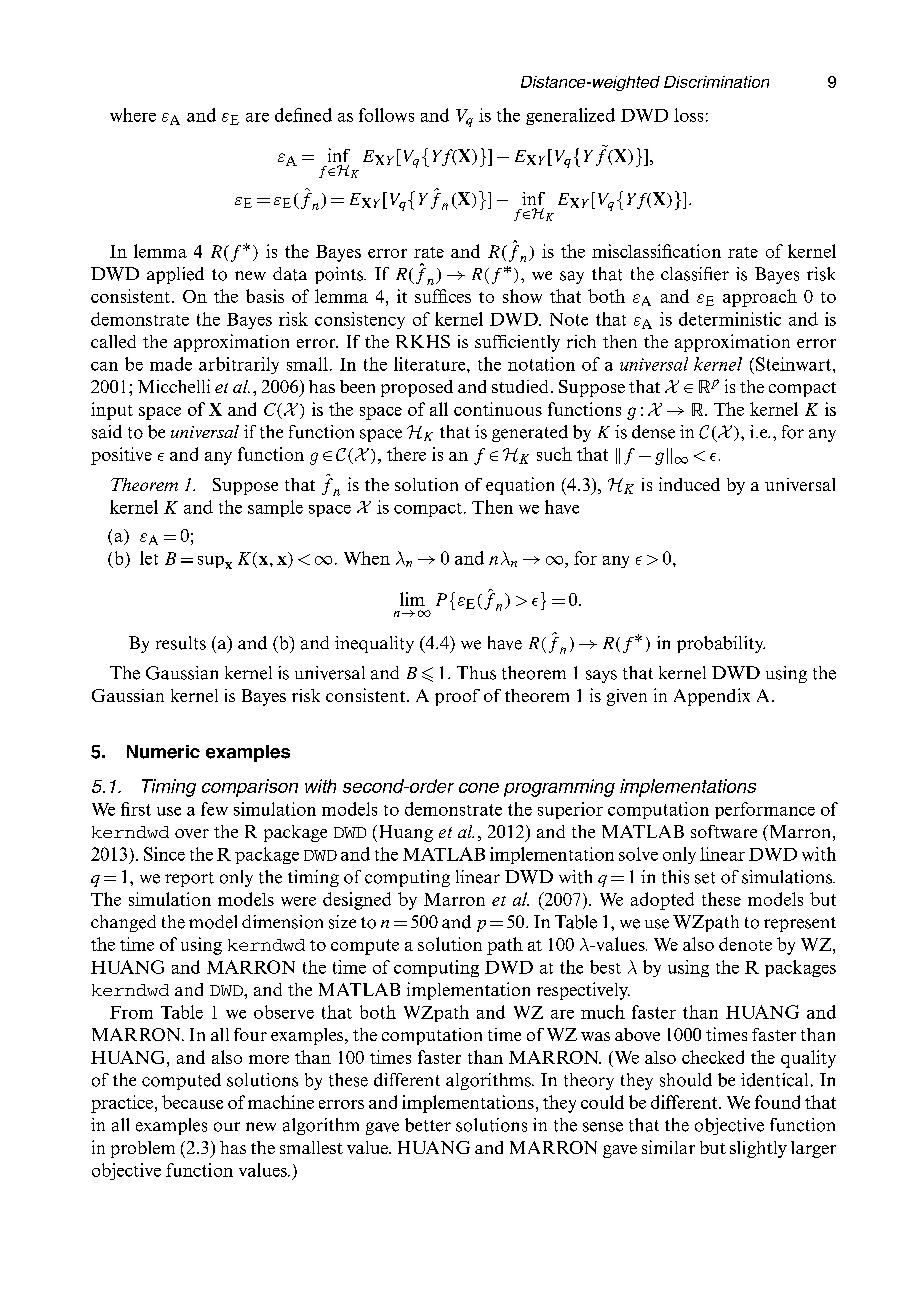 This page has width=914, height=1316. I want to click on where, so click(133, 115).
